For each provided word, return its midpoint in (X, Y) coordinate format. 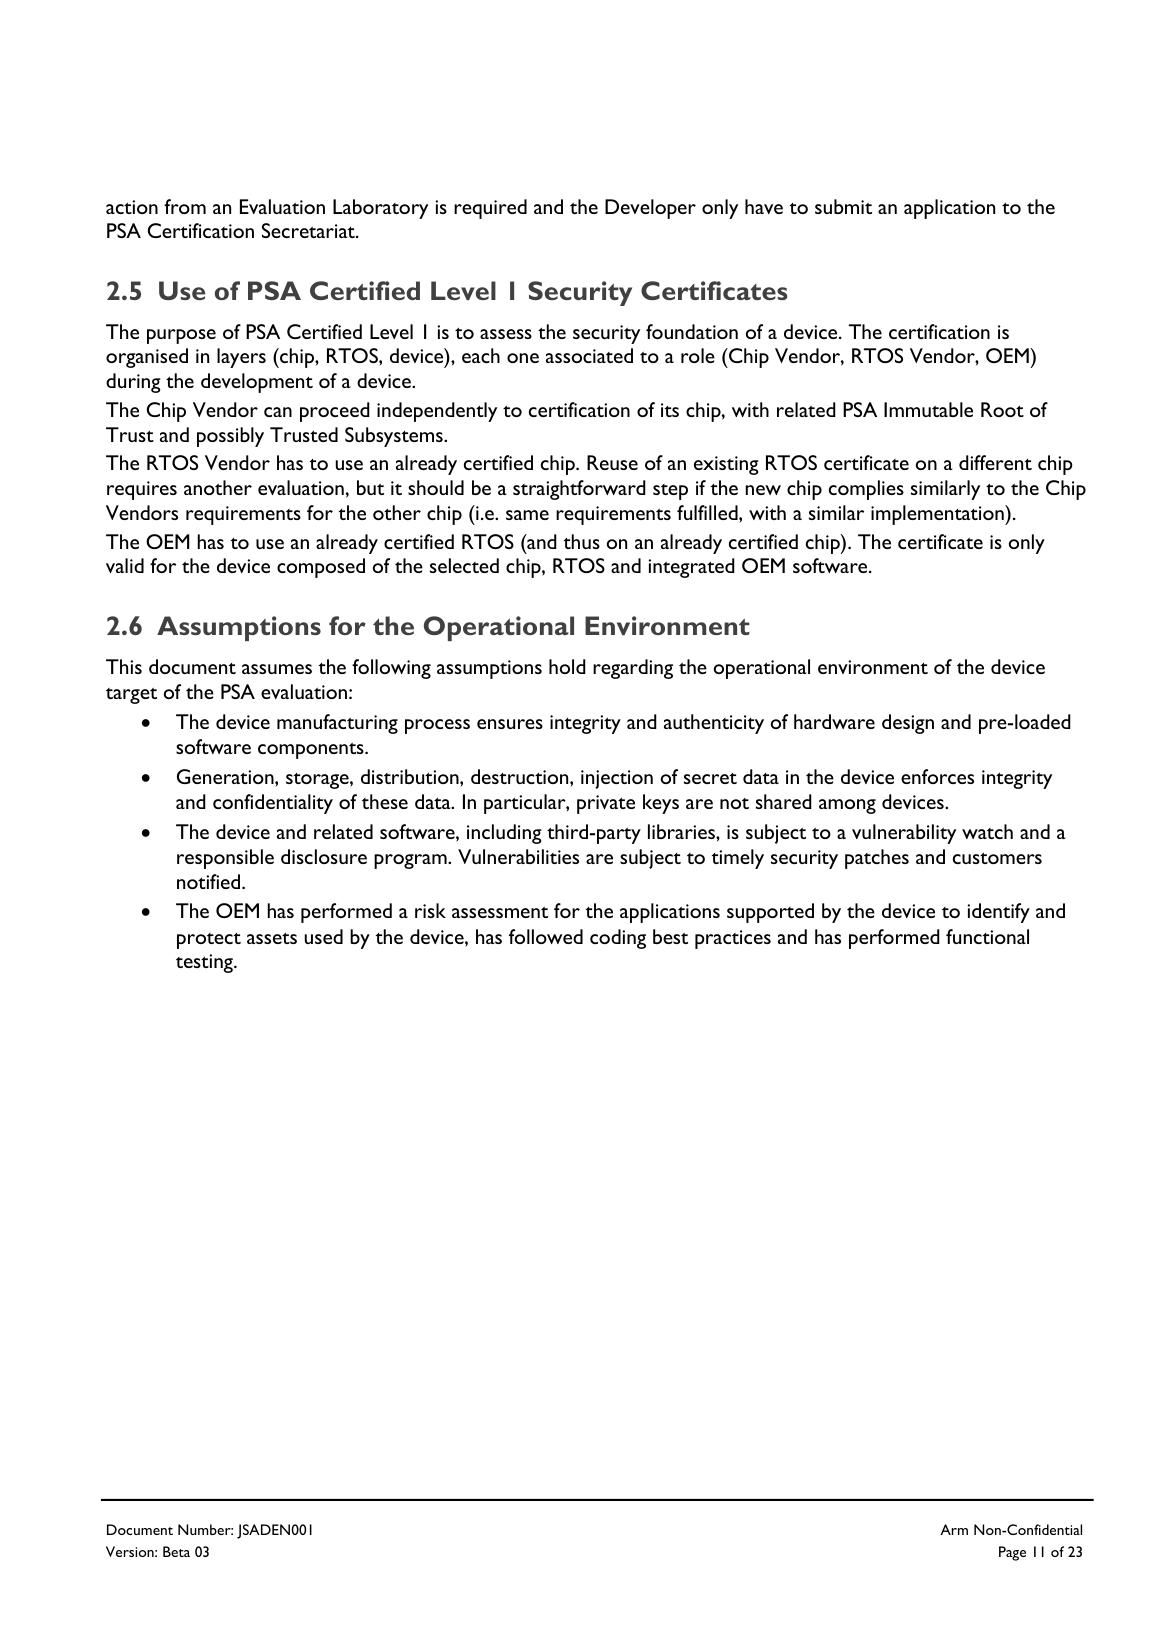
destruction (521, 776)
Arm (954, 1529)
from (185, 206)
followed (546, 936)
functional (987, 936)
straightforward (579, 490)
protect (209, 941)
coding (618, 939)
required (490, 209)
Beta (176, 1551)
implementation (938, 515)
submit (843, 206)
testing (205, 963)
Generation (226, 776)
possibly (230, 437)
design (908, 724)
